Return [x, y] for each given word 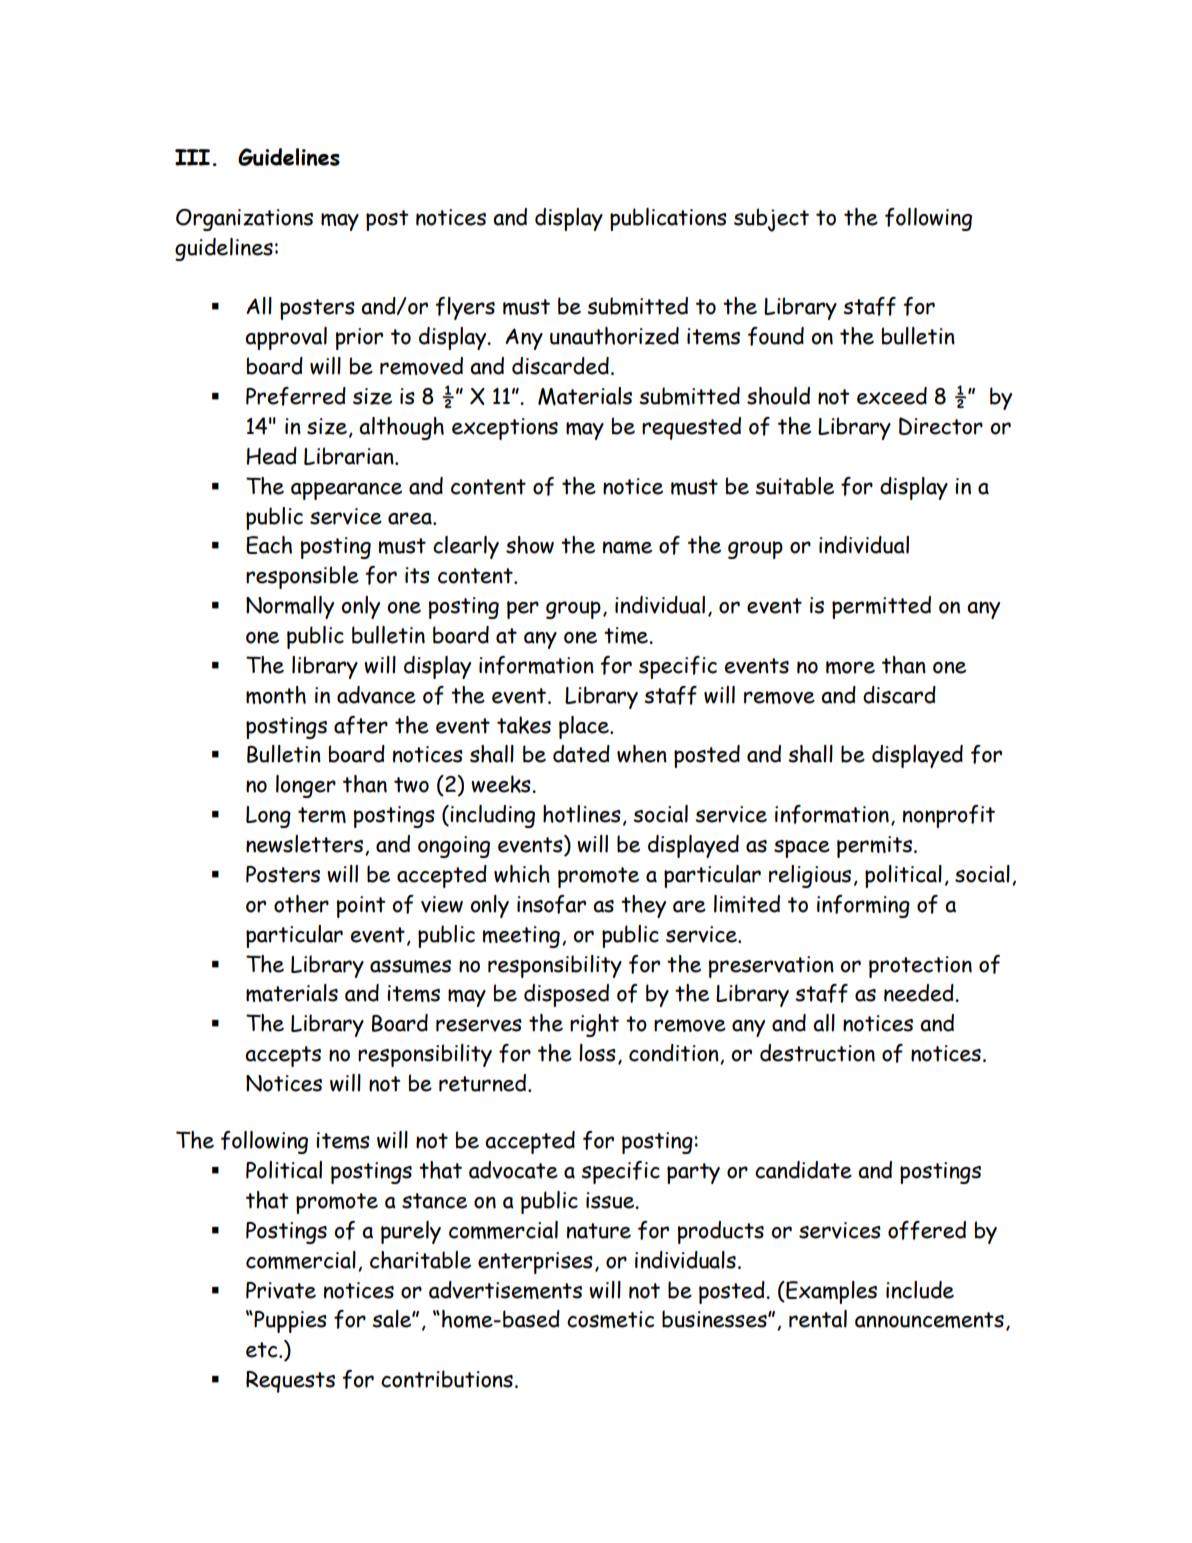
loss [597, 1053]
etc [263, 1350]
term [322, 815]
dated [581, 754]
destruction [817, 1053]
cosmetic [610, 1319]
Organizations [244, 220]
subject [771, 220]
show [530, 545]
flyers [465, 308]
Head [272, 456]
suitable [794, 486]
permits [874, 847]
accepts [283, 1056]
